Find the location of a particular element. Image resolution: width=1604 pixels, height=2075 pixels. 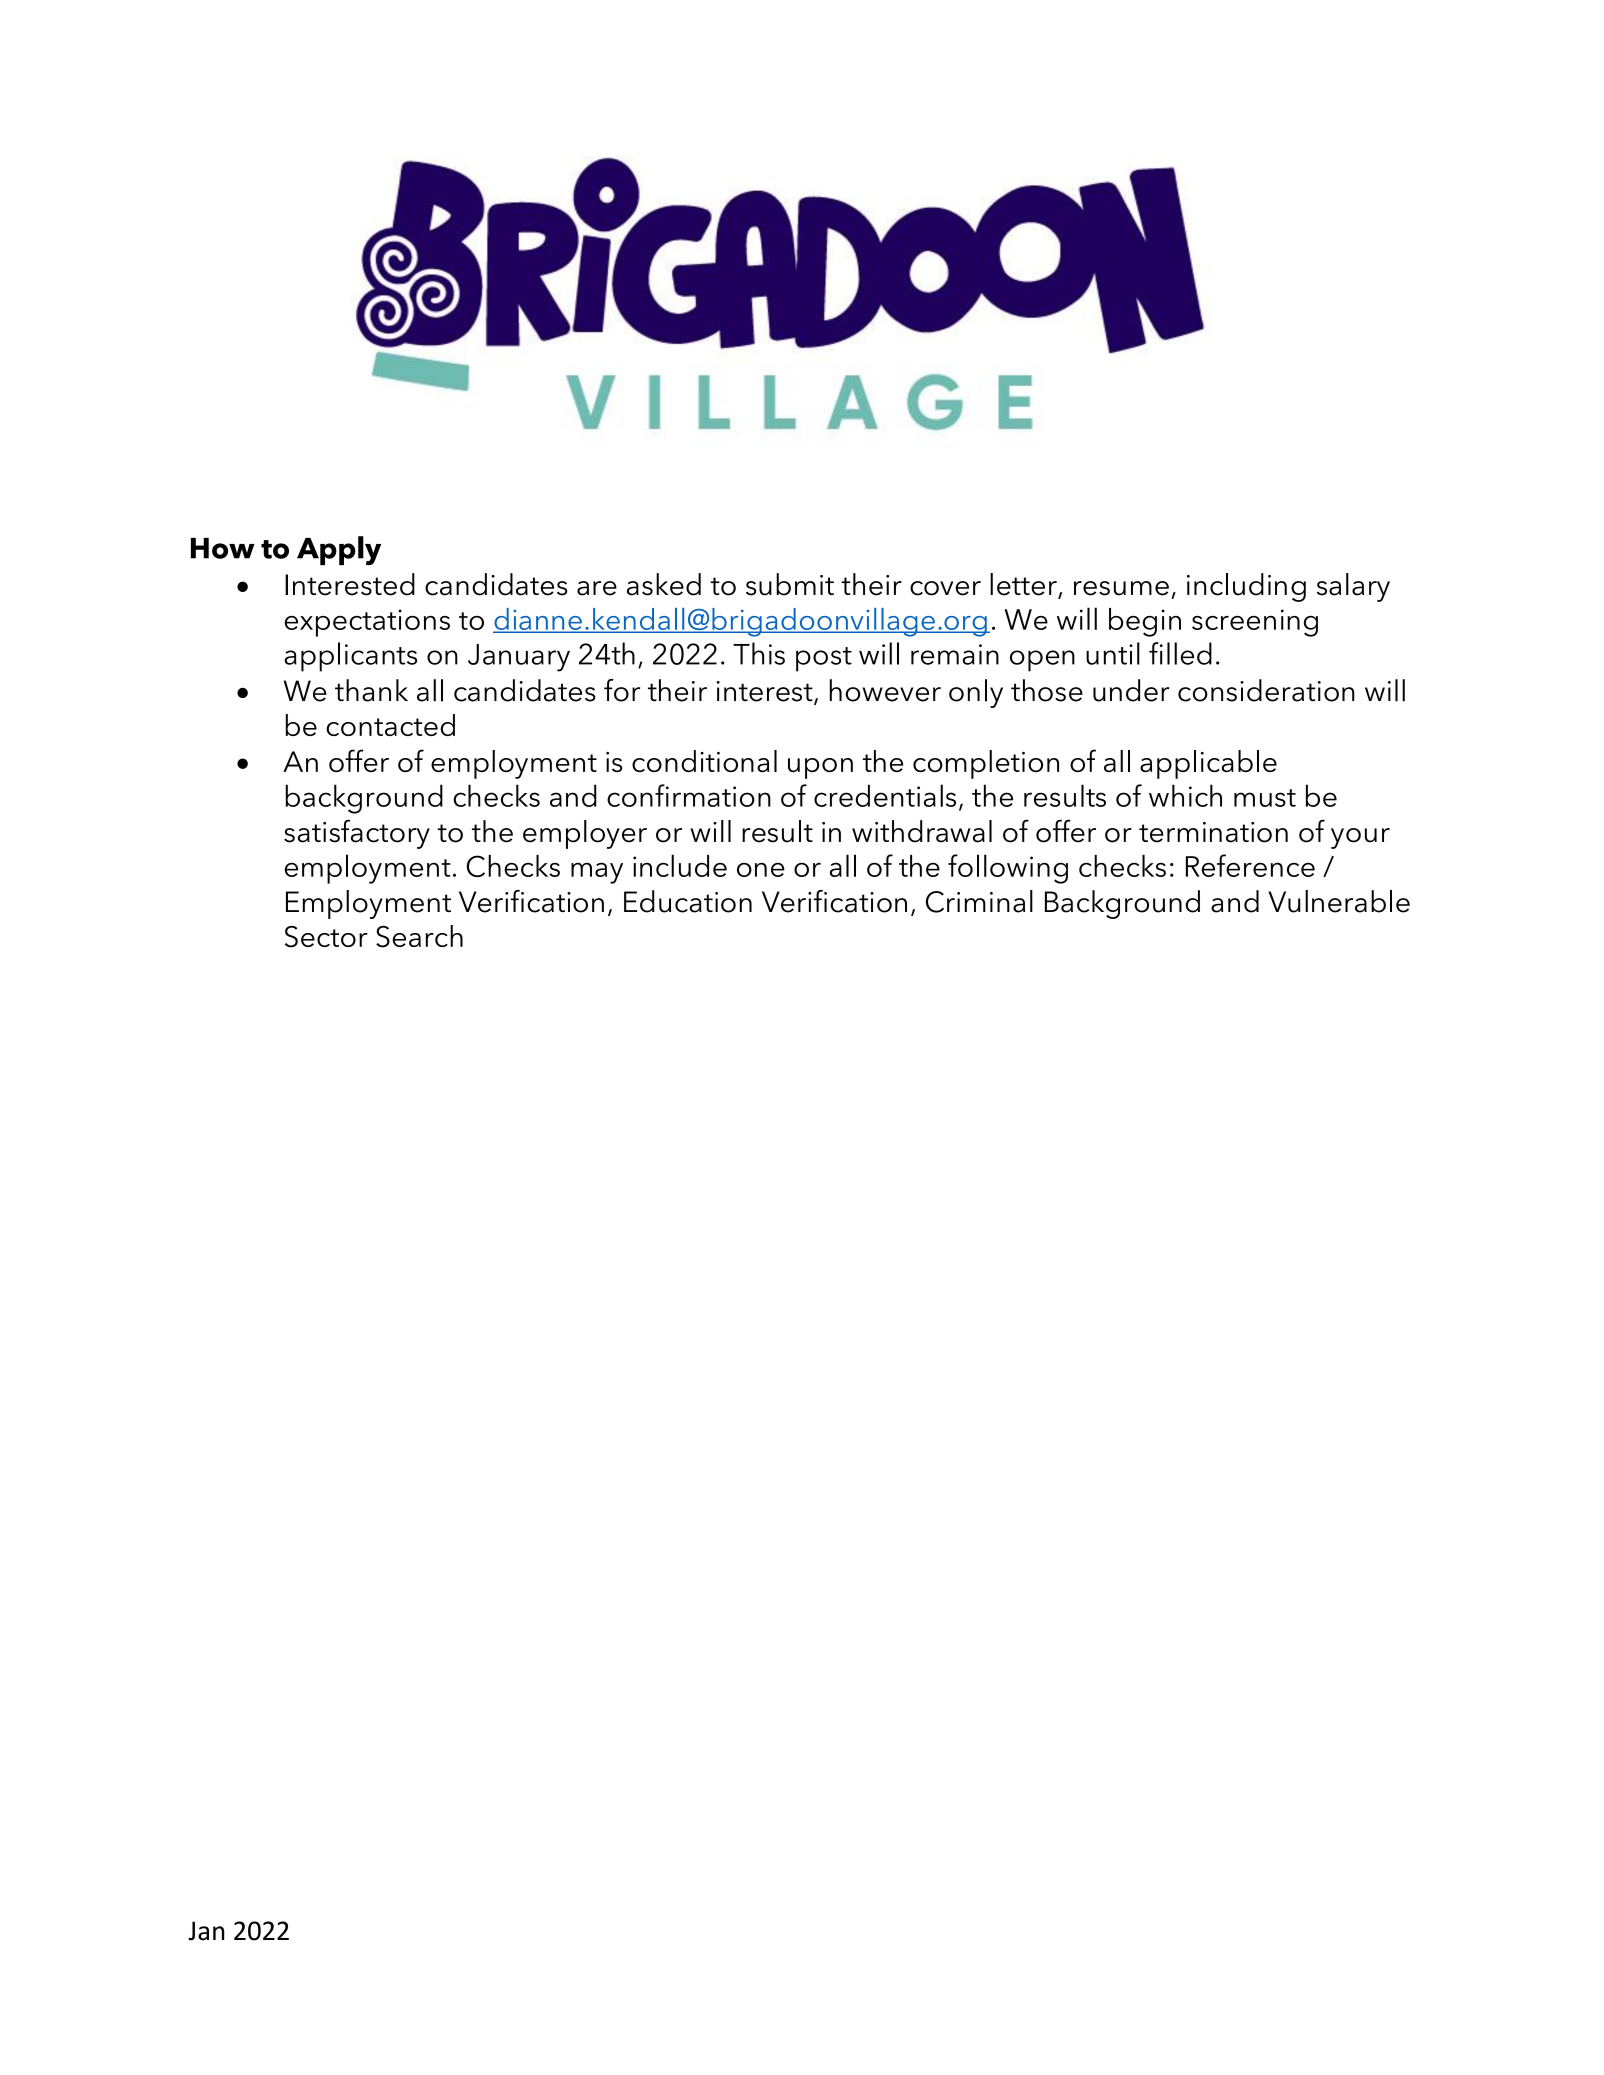

Vulnerable is located at coordinates (1339, 901).
